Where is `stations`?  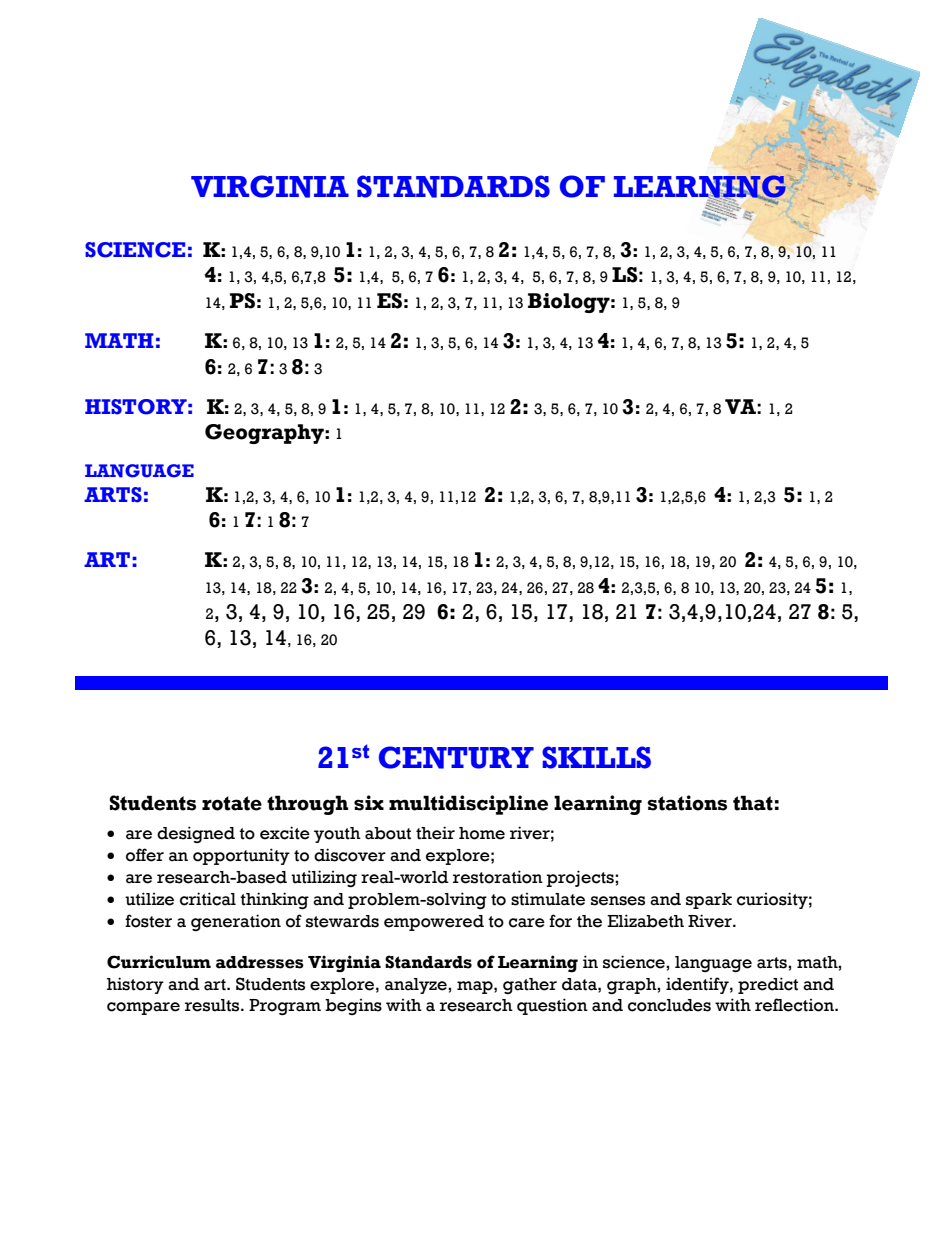
stations is located at coordinates (687, 803).
